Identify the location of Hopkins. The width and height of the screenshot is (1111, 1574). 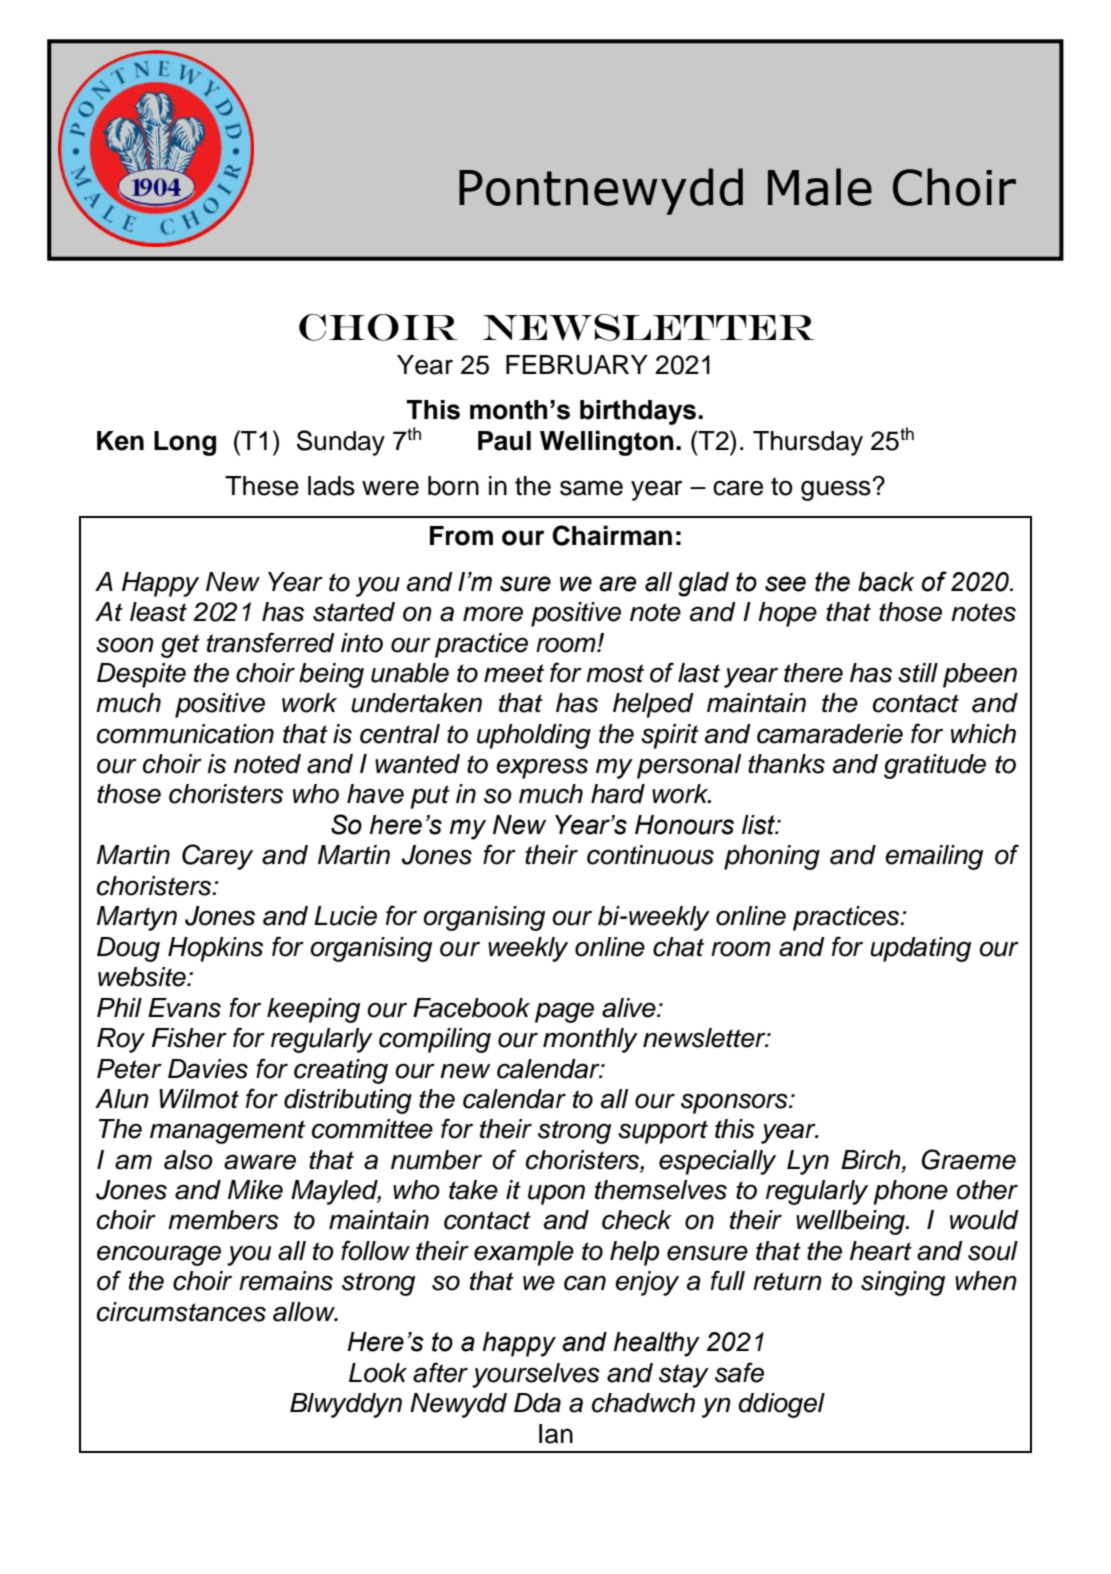
(215, 949).
